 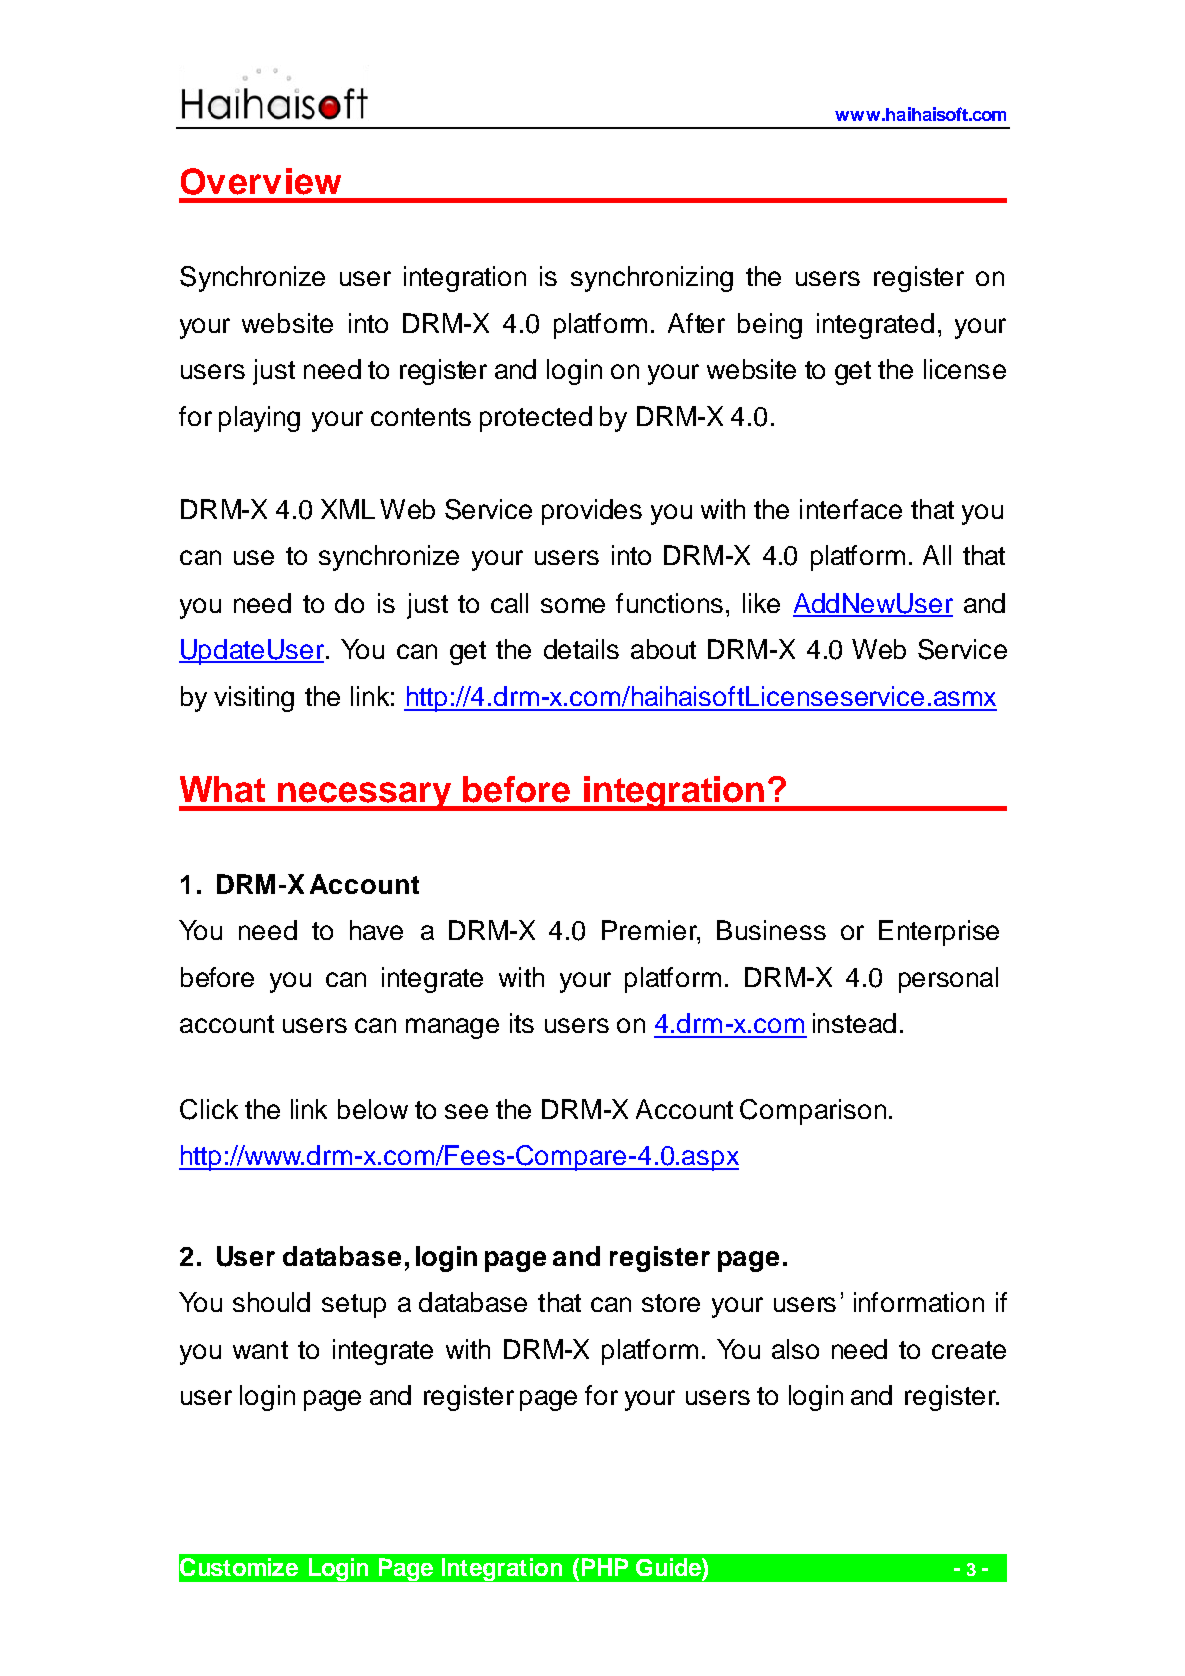 I want to click on PHP, so click(x=605, y=1567).
